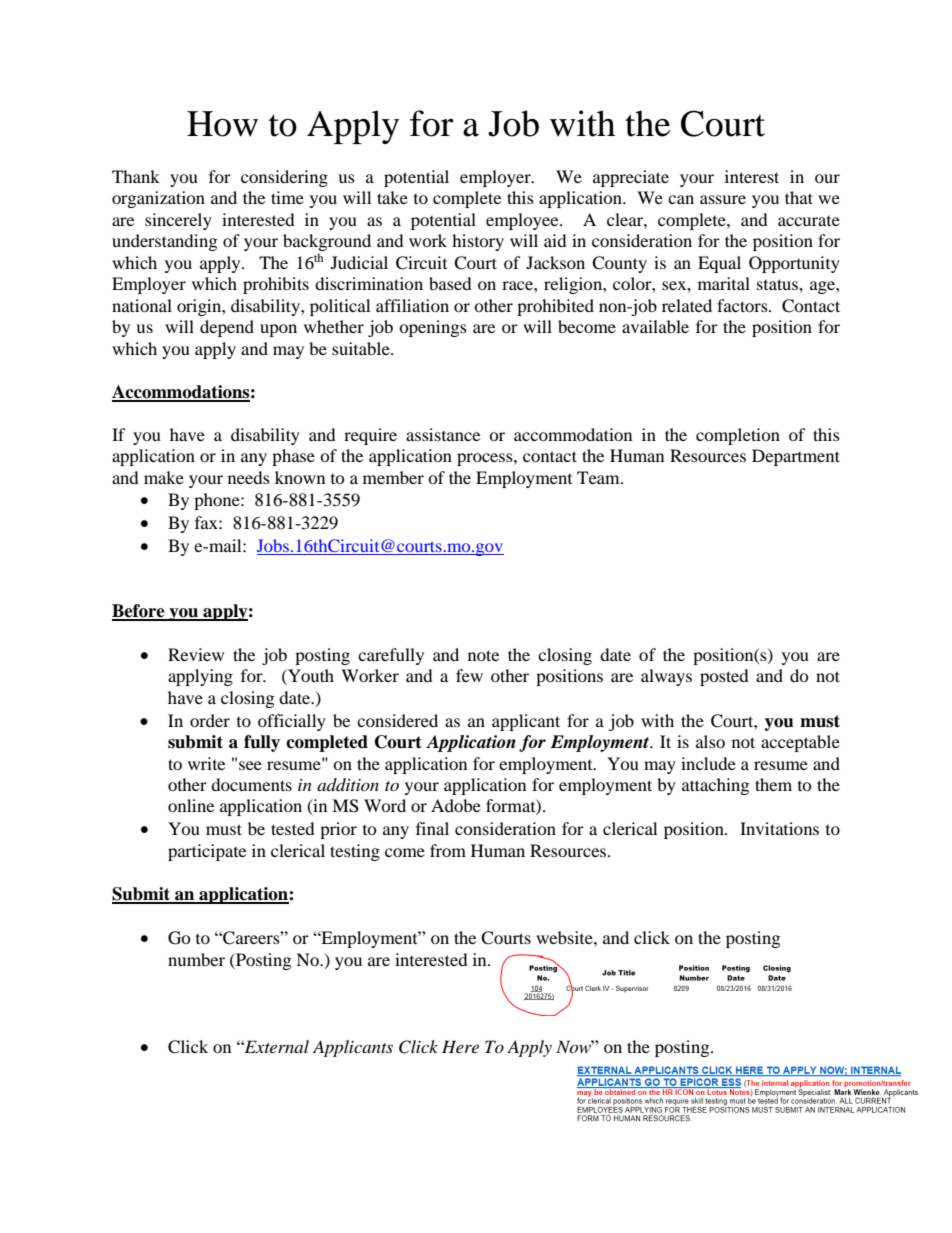 Image resolution: width=952 pixels, height=1233 pixels. I want to click on few, so click(469, 675).
